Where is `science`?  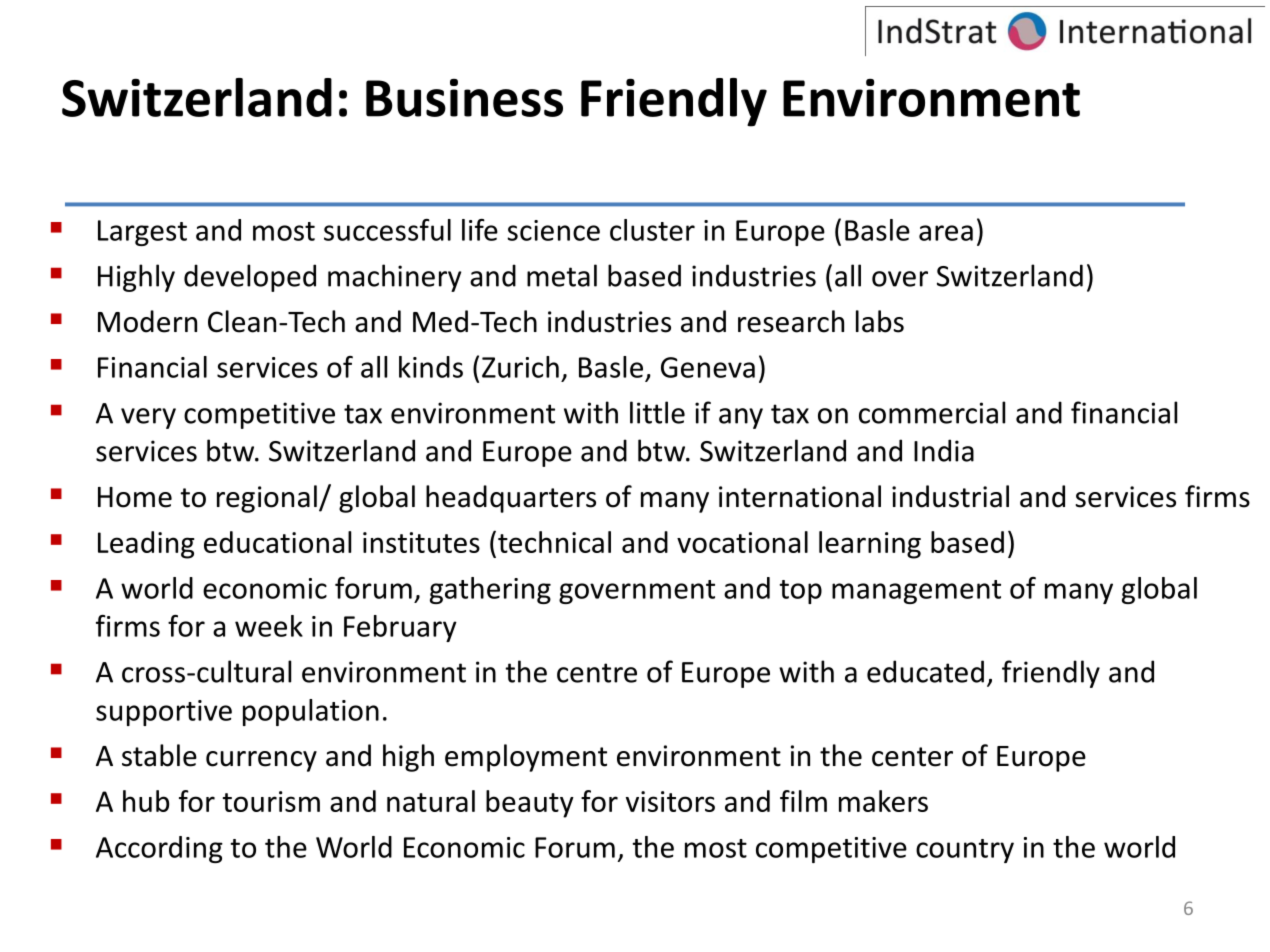 science is located at coordinates (553, 230).
